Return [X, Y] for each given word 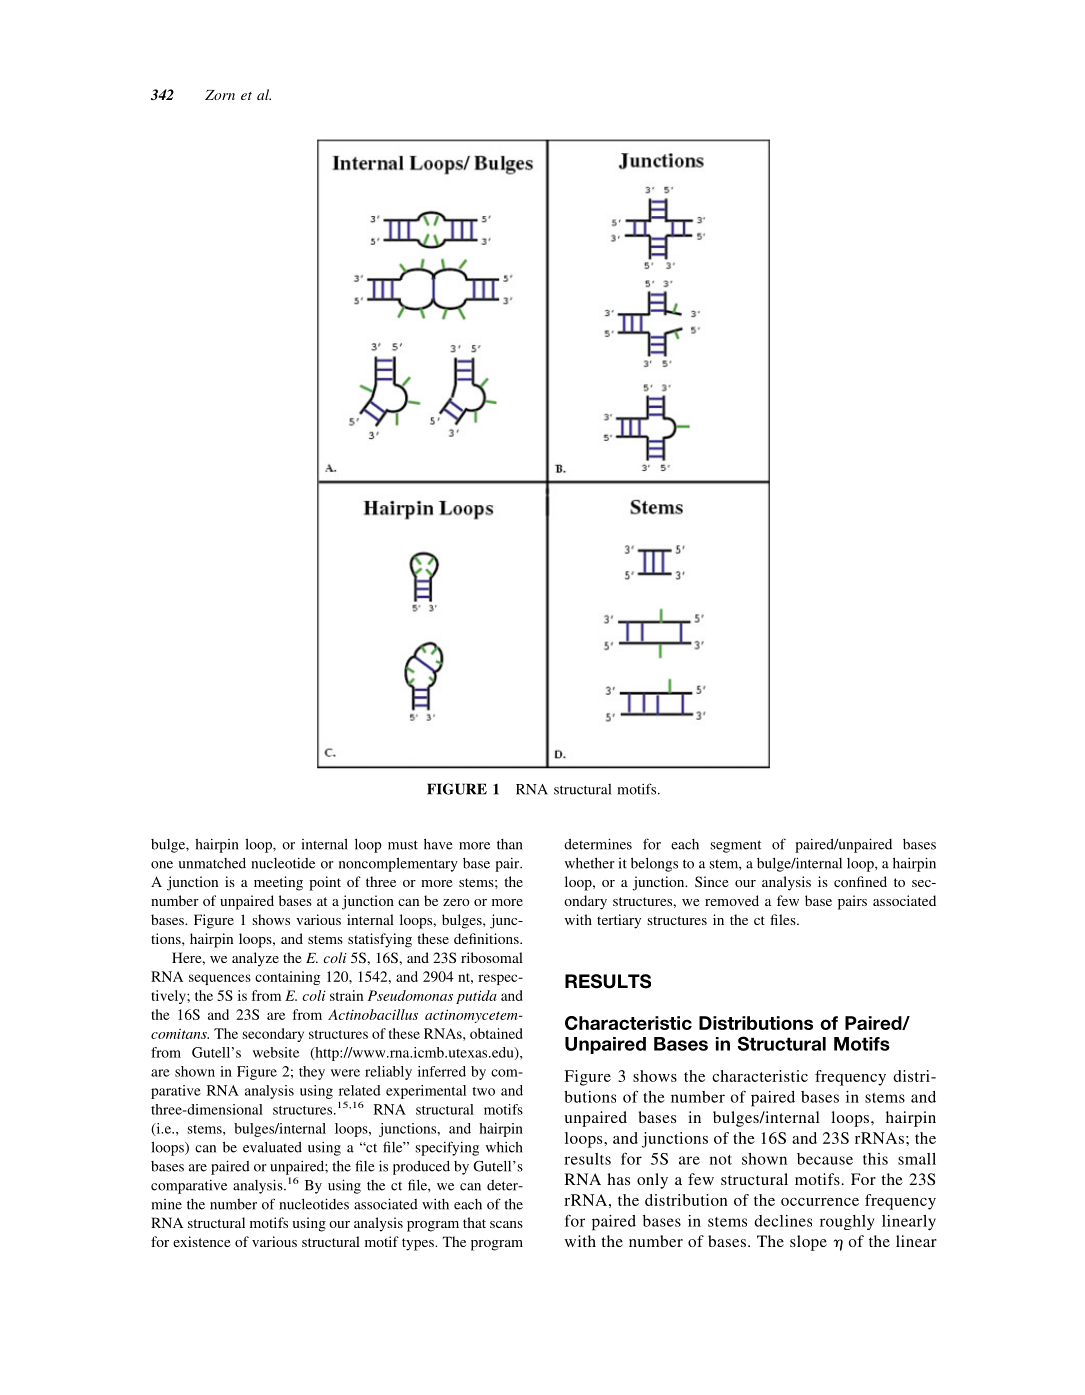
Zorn [220, 95]
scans [506, 1224]
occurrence [820, 1202]
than [509, 844]
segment [736, 846]
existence [202, 1241]
